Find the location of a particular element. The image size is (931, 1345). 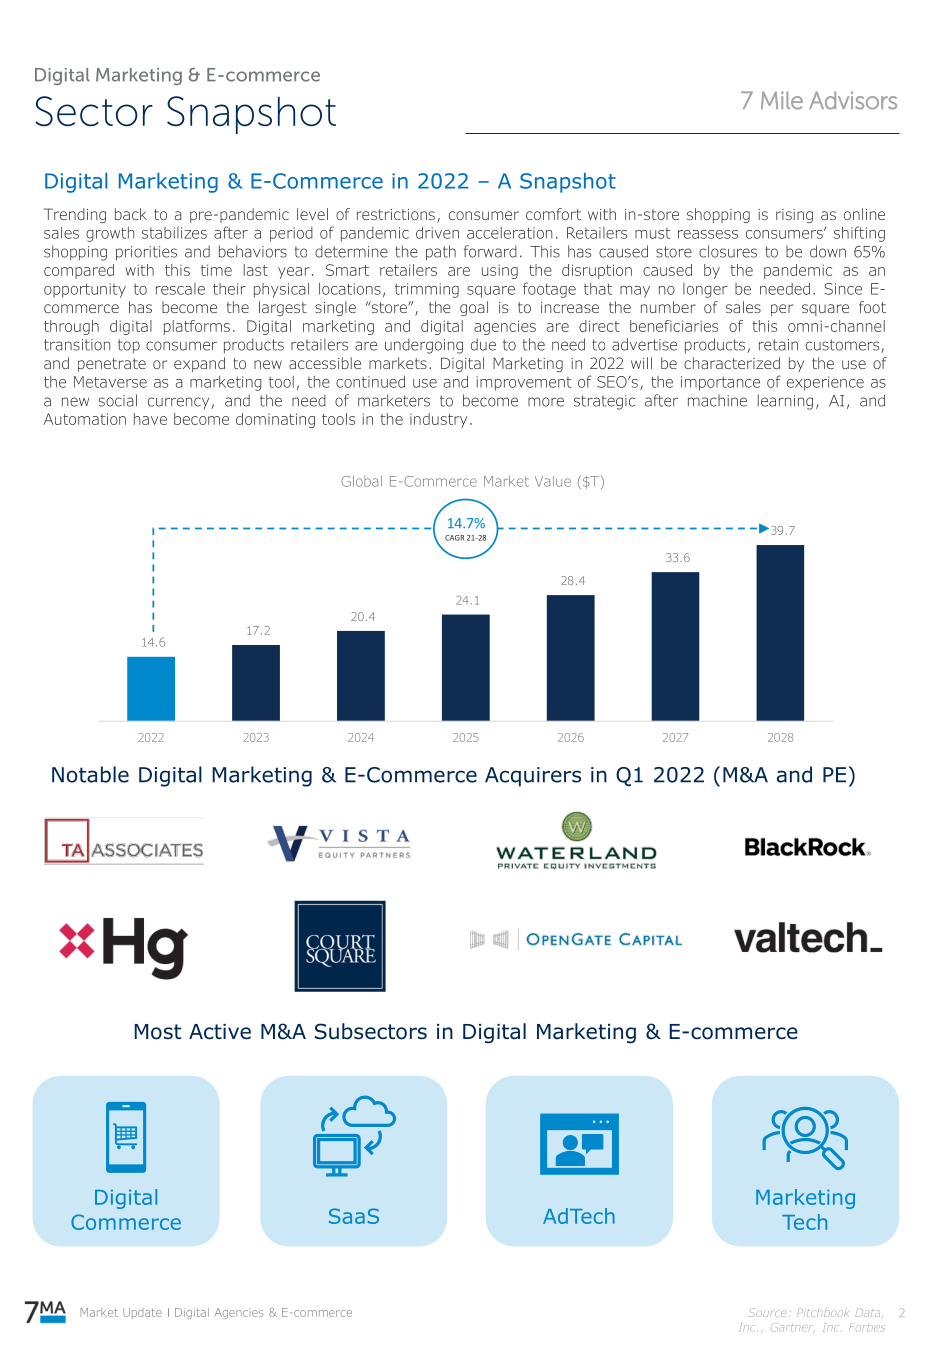

Source is located at coordinates (768, 1312).
